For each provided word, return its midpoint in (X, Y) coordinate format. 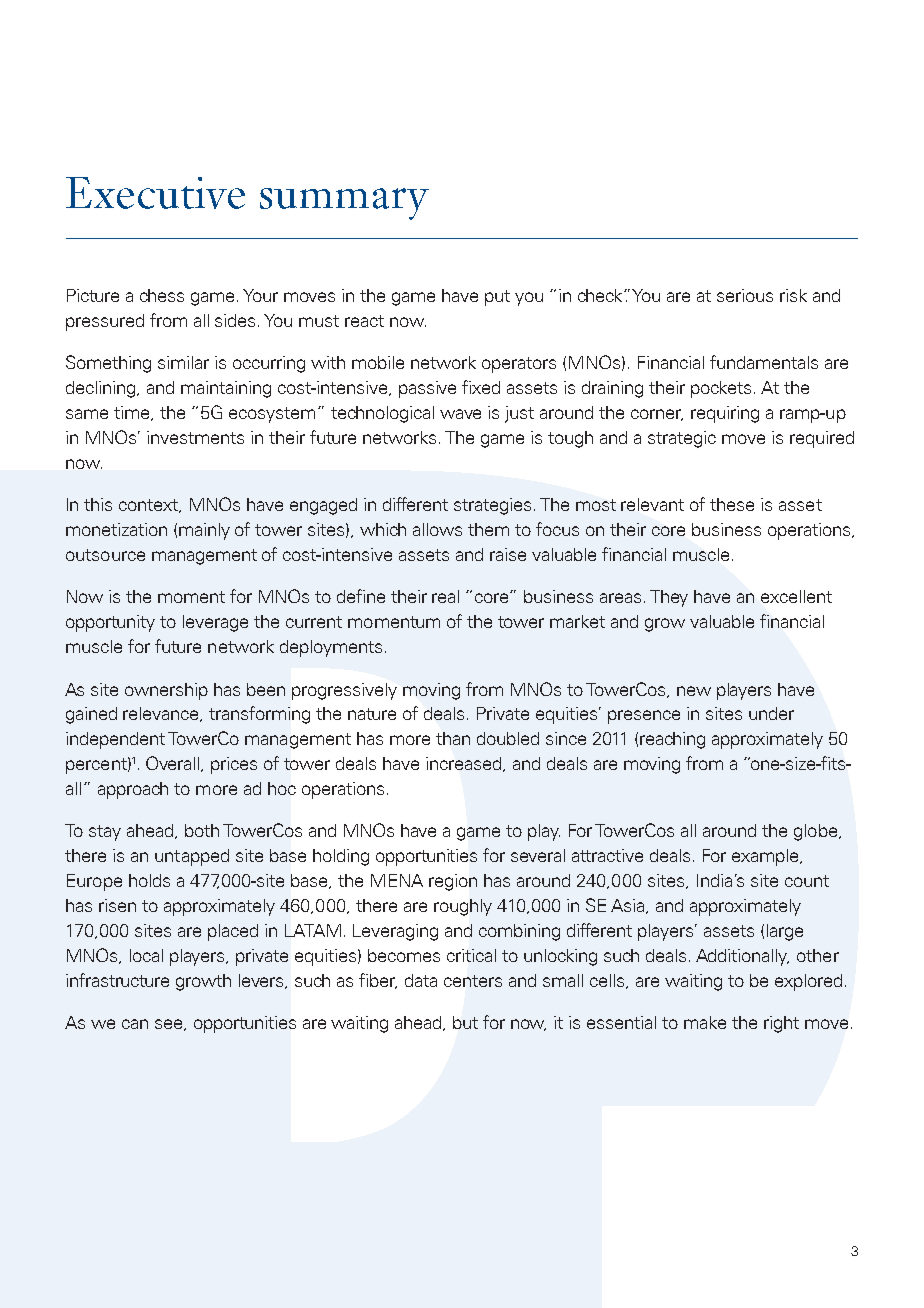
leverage (215, 623)
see (170, 1025)
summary (344, 204)
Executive (155, 193)
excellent (796, 596)
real (445, 596)
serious (745, 295)
